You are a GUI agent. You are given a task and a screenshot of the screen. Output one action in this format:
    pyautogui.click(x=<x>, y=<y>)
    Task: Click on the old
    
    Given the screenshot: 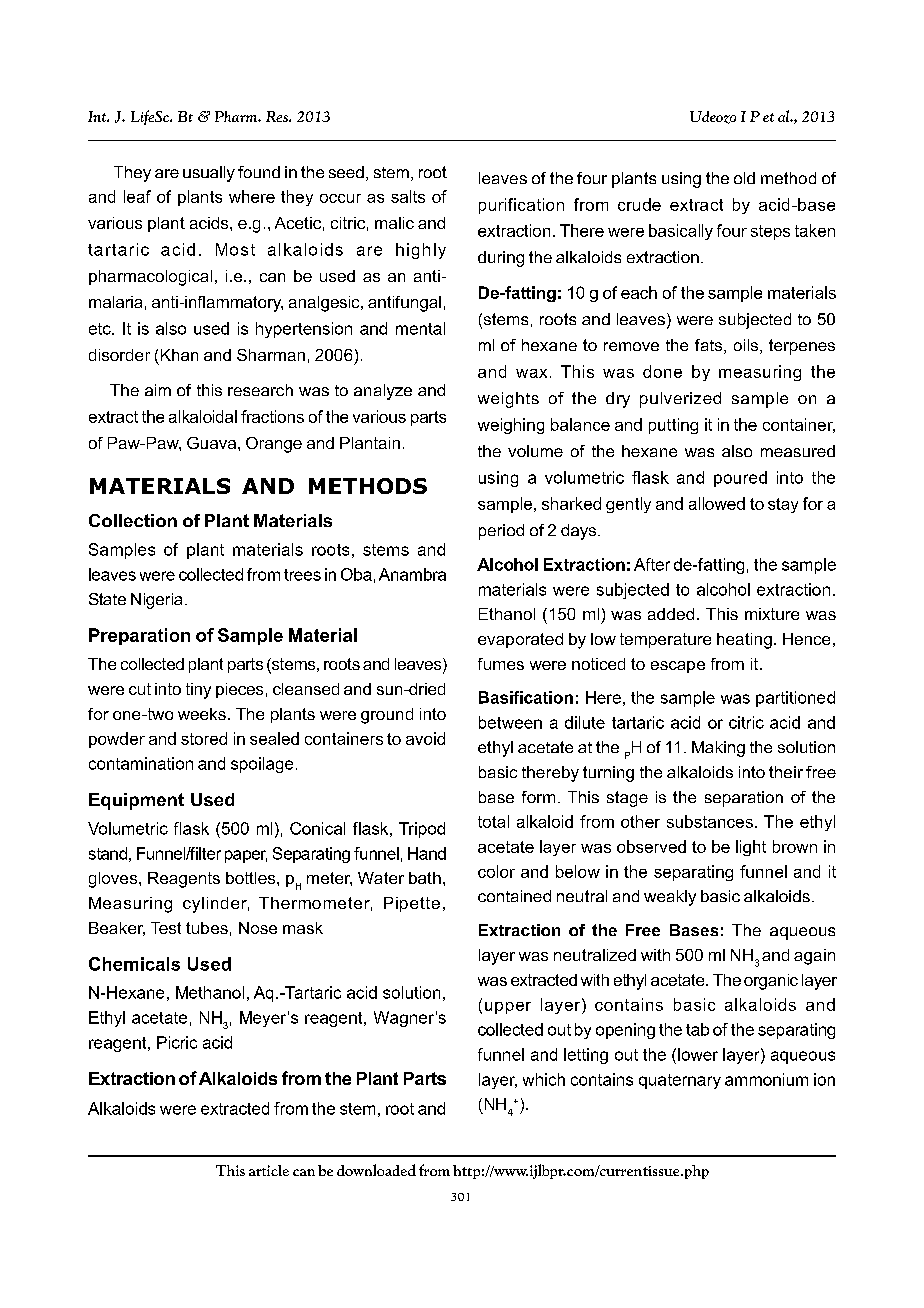 What is the action you would take?
    pyautogui.click(x=744, y=178)
